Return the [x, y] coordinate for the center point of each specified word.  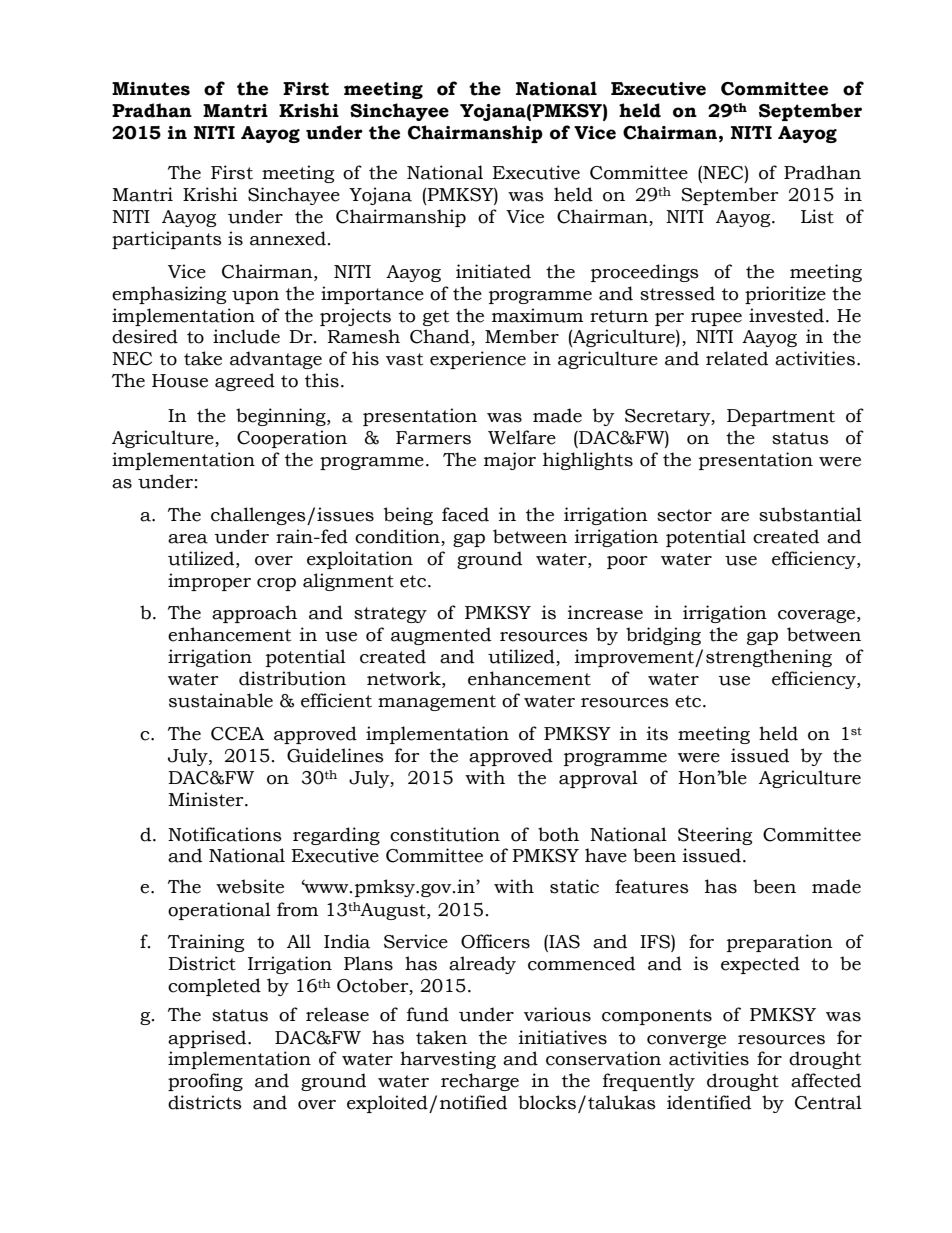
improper [209, 582]
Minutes [151, 89]
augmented [441, 636]
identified [709, 1102]
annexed [288, 238]
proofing [205, 1082]
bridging [663, 636]
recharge [480, 1082]
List [817, 216]
